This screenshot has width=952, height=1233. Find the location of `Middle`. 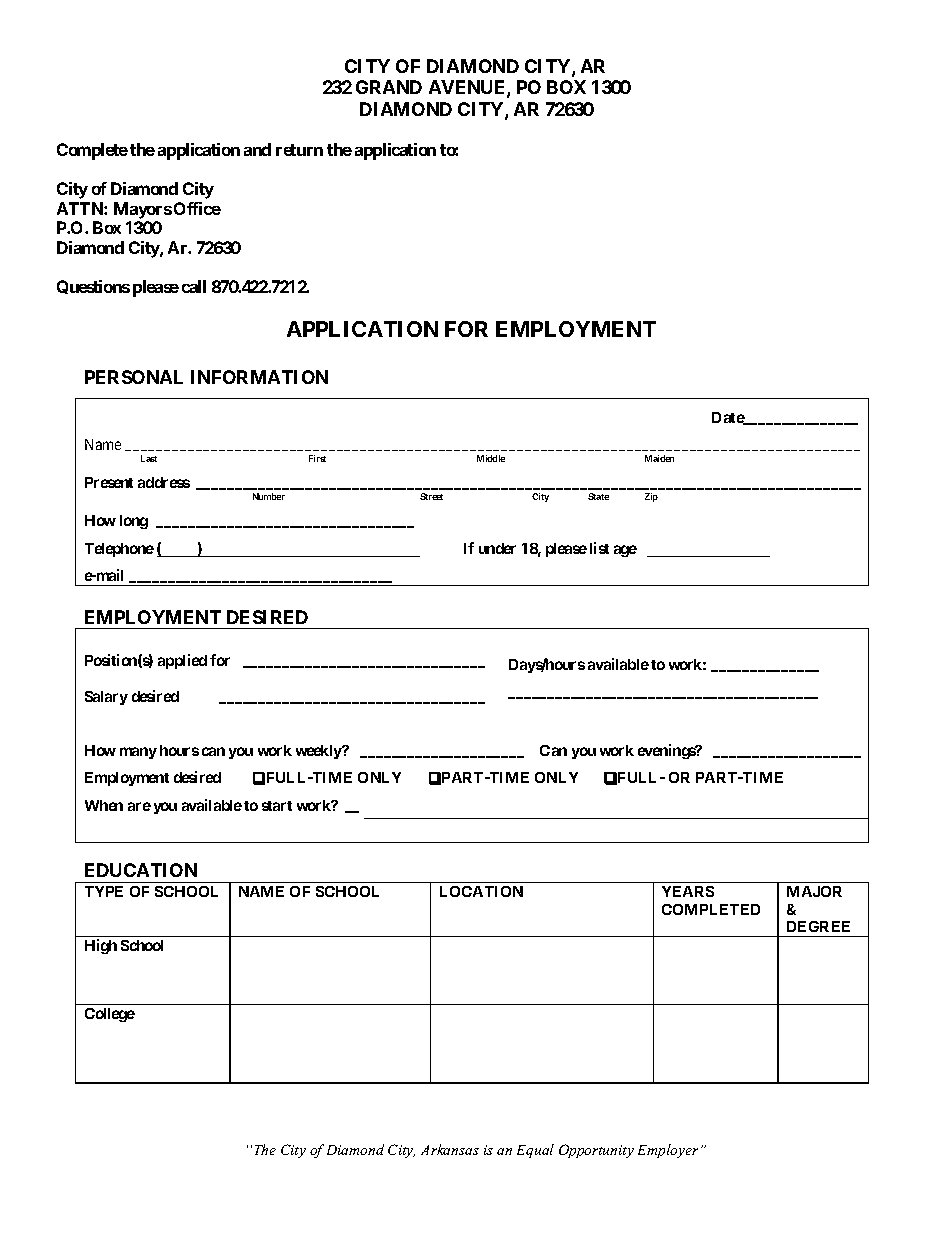

Middle is located at coordinates (491, 458).
